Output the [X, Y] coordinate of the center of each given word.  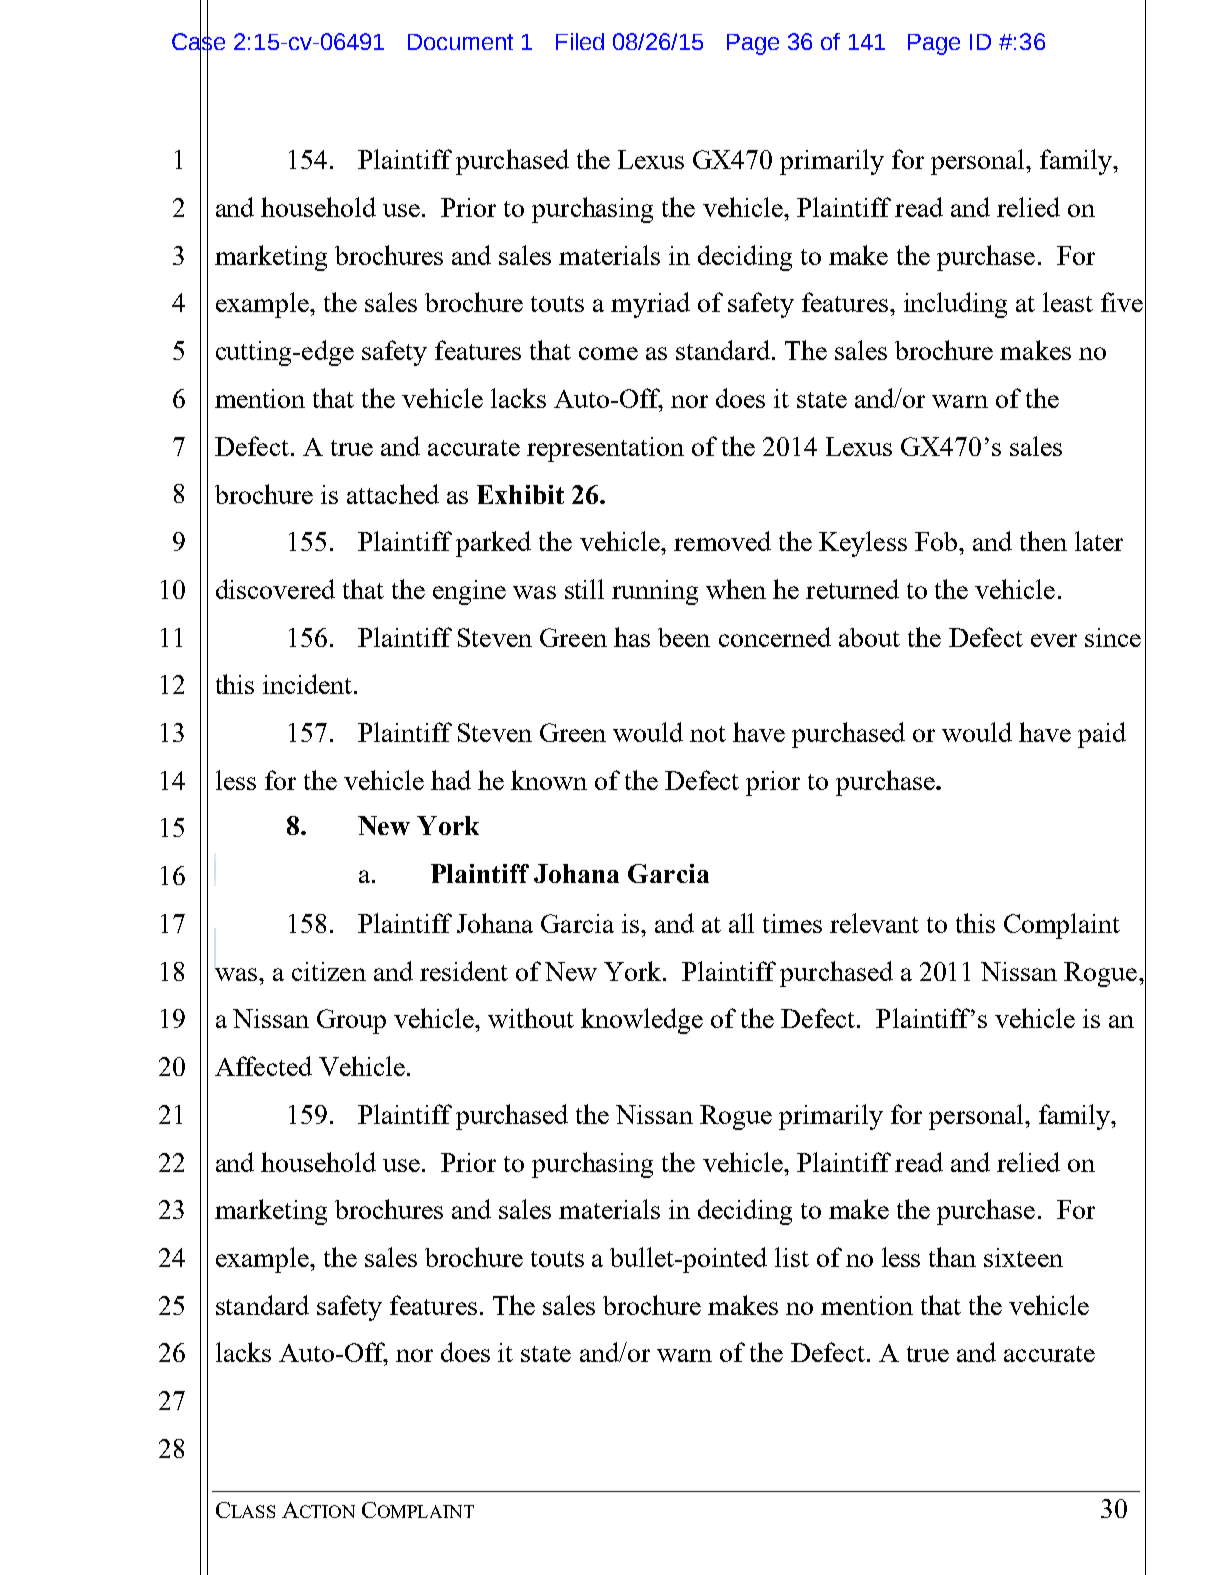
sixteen [1023, 1257]
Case [198, 41]
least [1068, 302]
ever [1054, 640]
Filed [580, 41]
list [792, 1257]
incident [307, 684]
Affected [263, 1066]
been [684, 637]
